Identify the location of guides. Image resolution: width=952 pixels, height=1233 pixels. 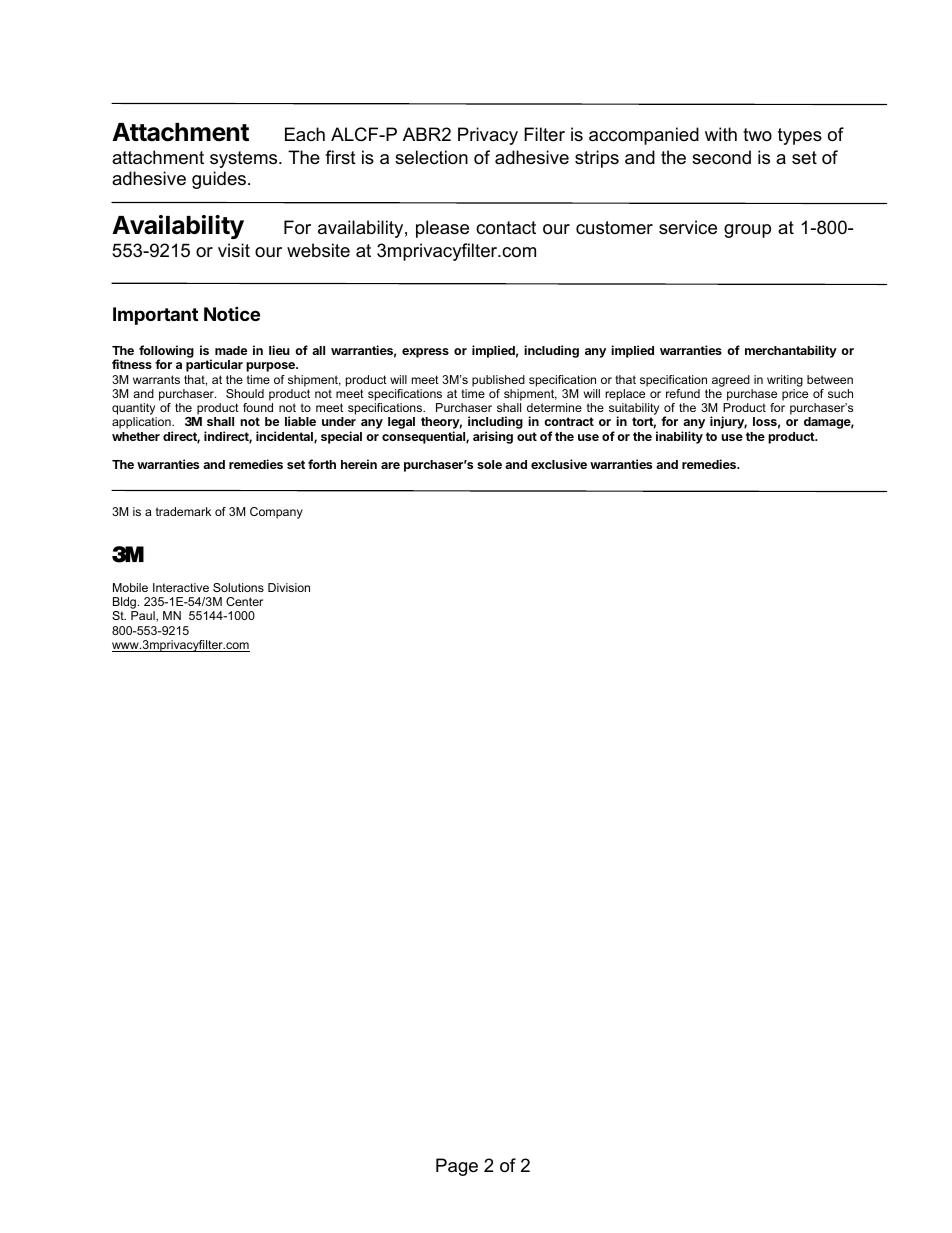
(219, 180).
